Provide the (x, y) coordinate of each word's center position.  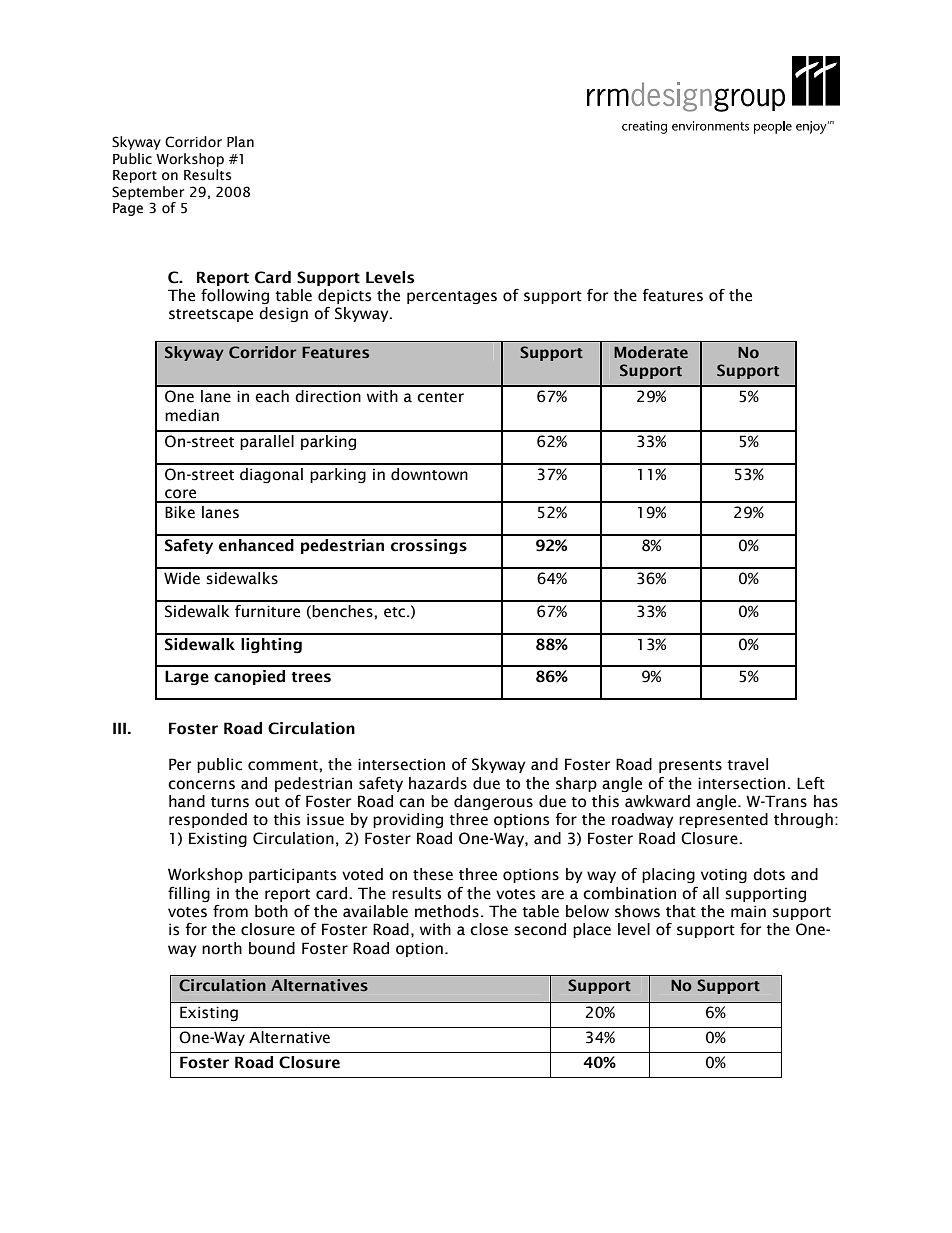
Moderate (651, 352)
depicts (344, 296)
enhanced (256, 545)
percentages (452, 297)
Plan (240, 141)
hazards (438, 783)
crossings (429, 546)
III (121, 728)
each (272, 396)
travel (747, 764)
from (230, 911)
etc (396, 612)
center (440, 397)
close (489, 929)
